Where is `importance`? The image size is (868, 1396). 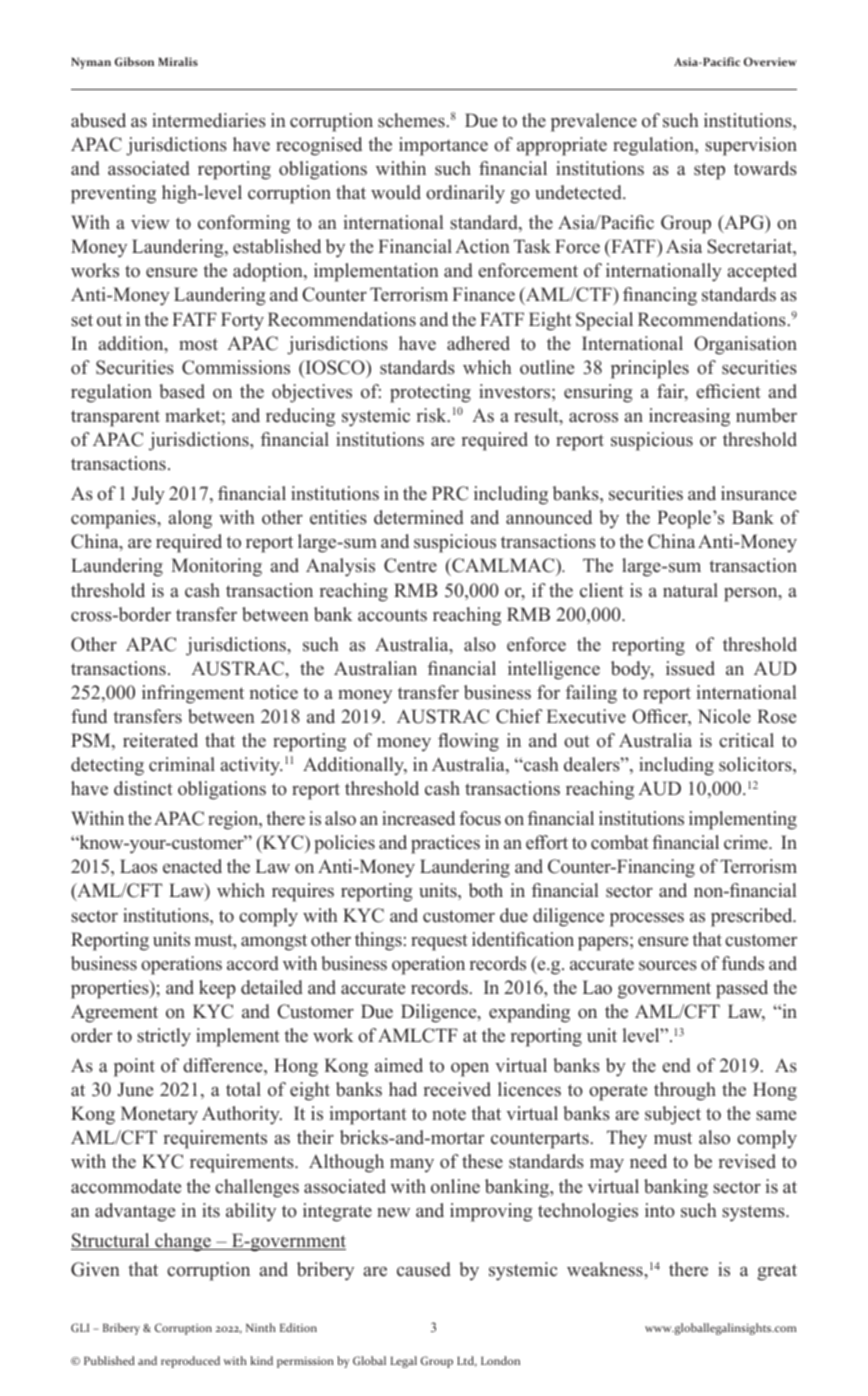
importance is located at coordinates (443, 146).
